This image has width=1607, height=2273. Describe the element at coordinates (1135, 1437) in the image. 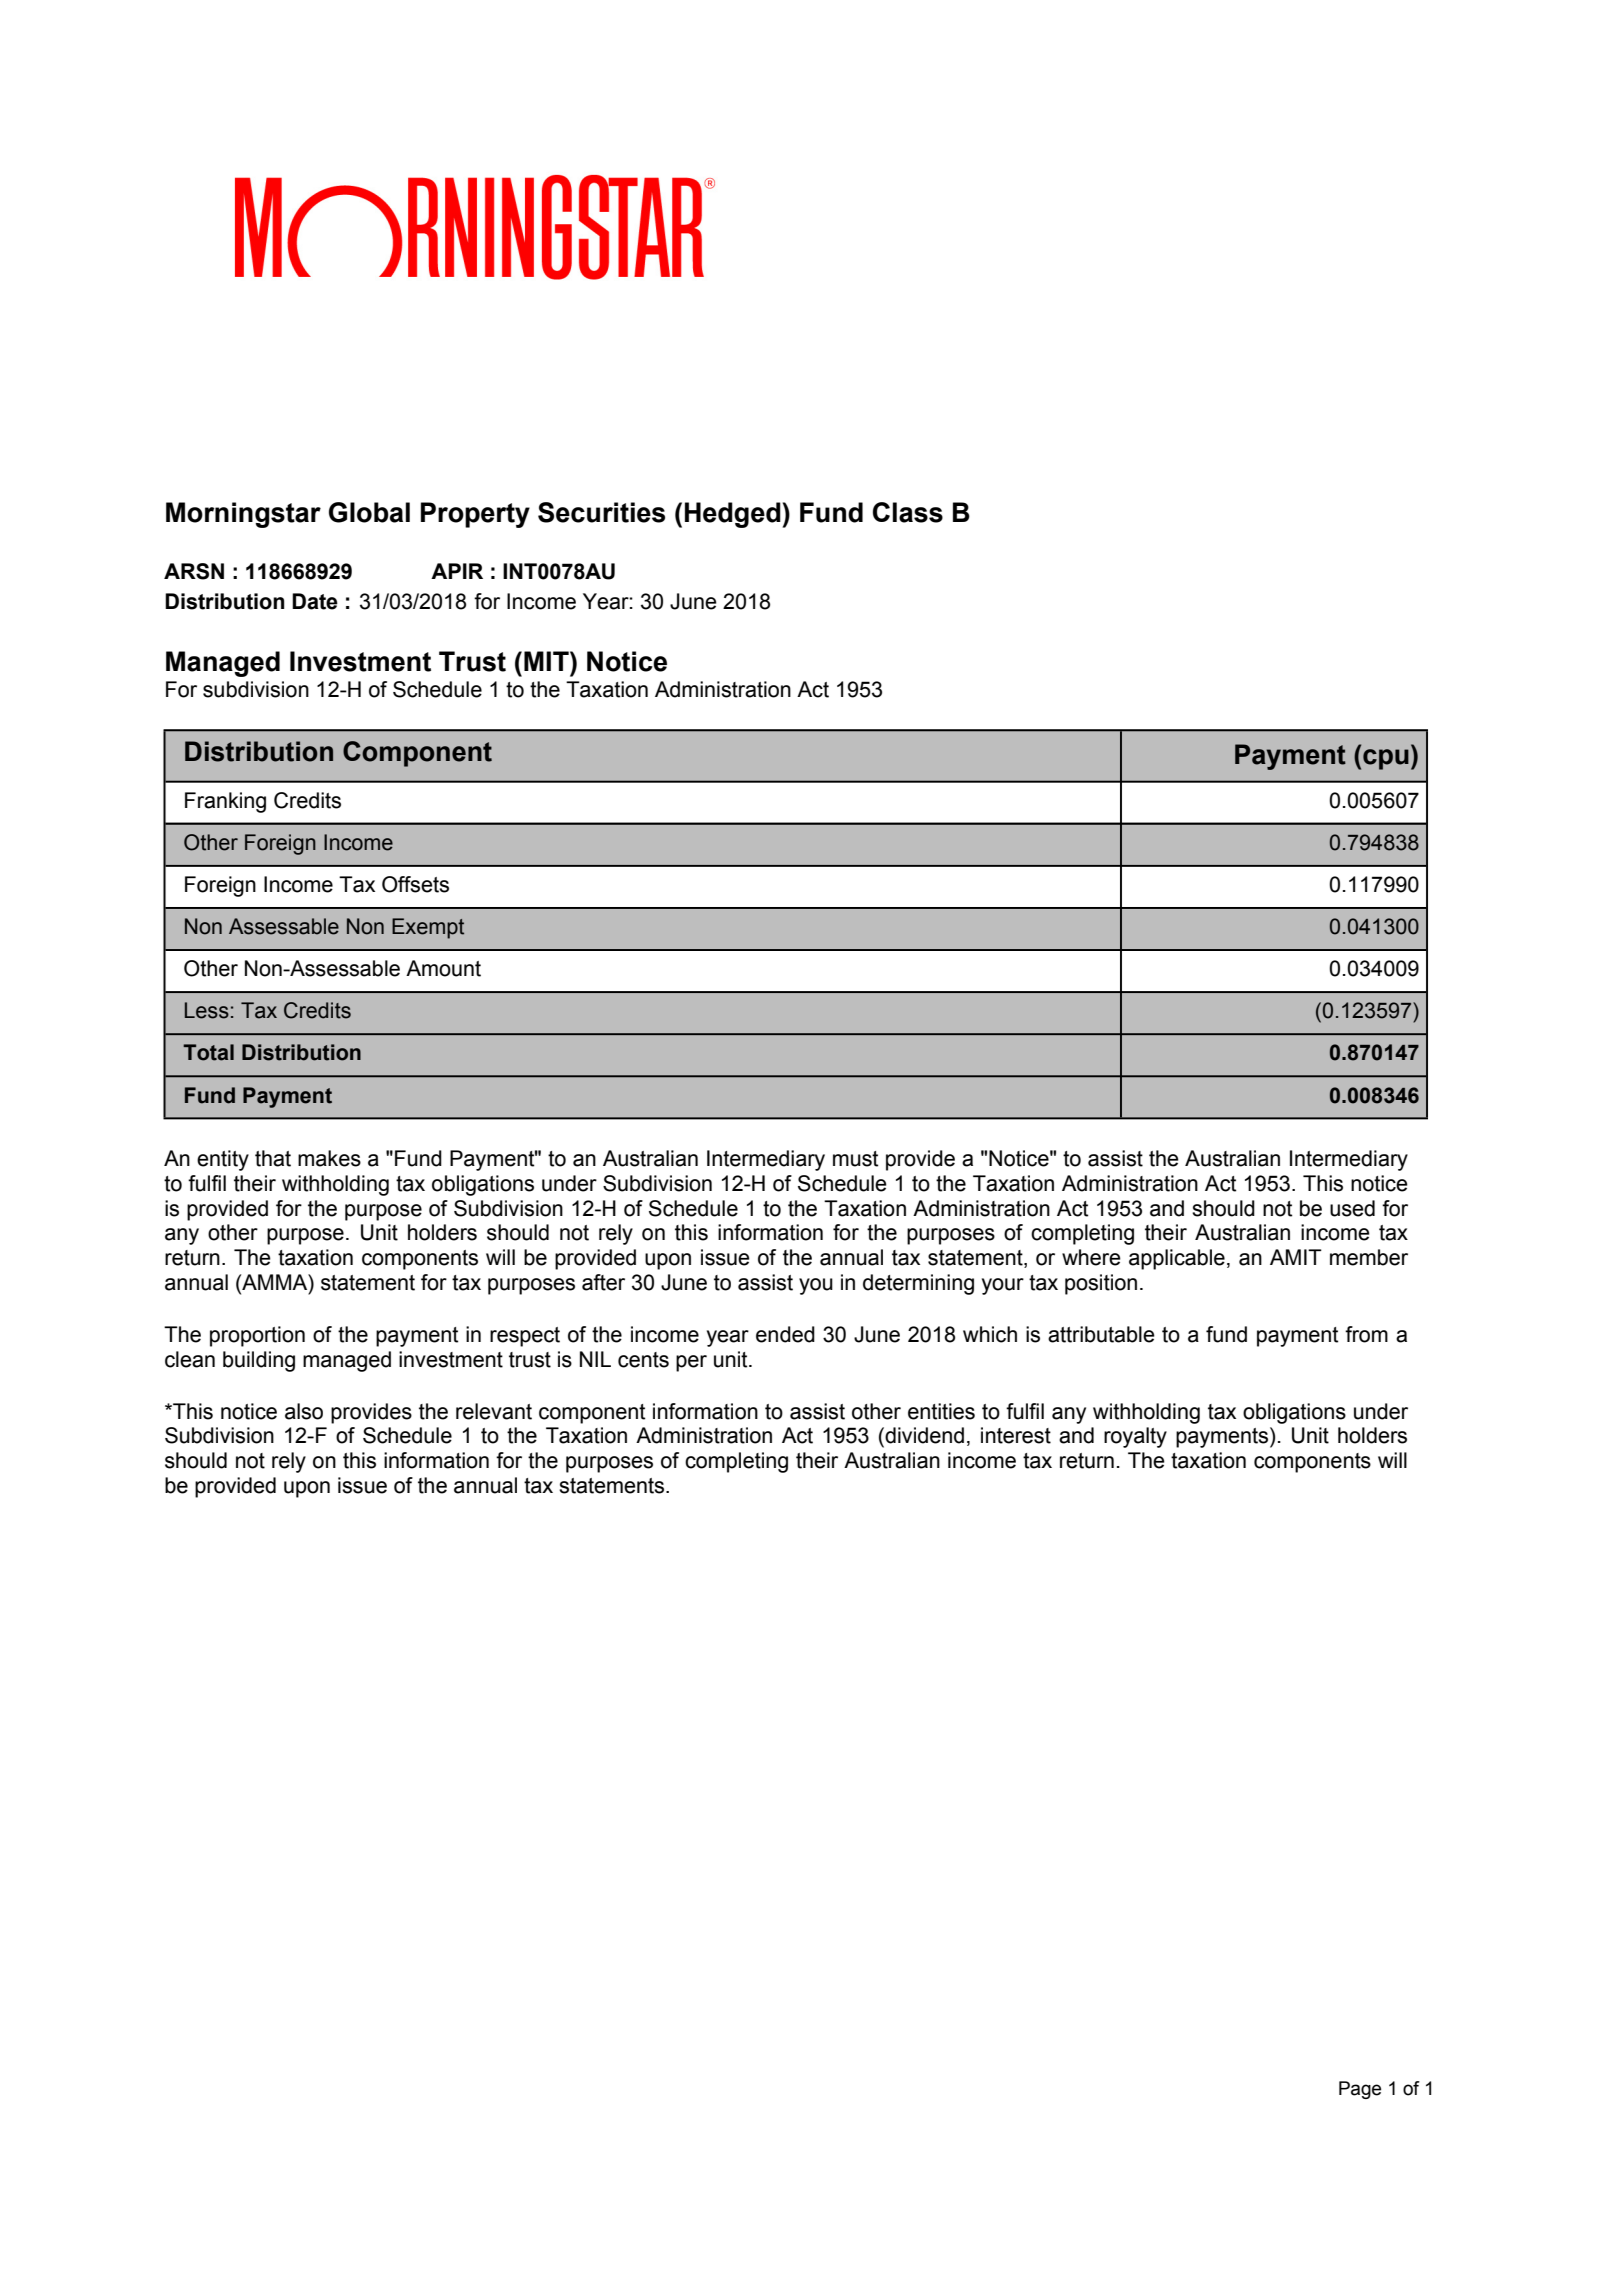

I see `royalty` at that location.
